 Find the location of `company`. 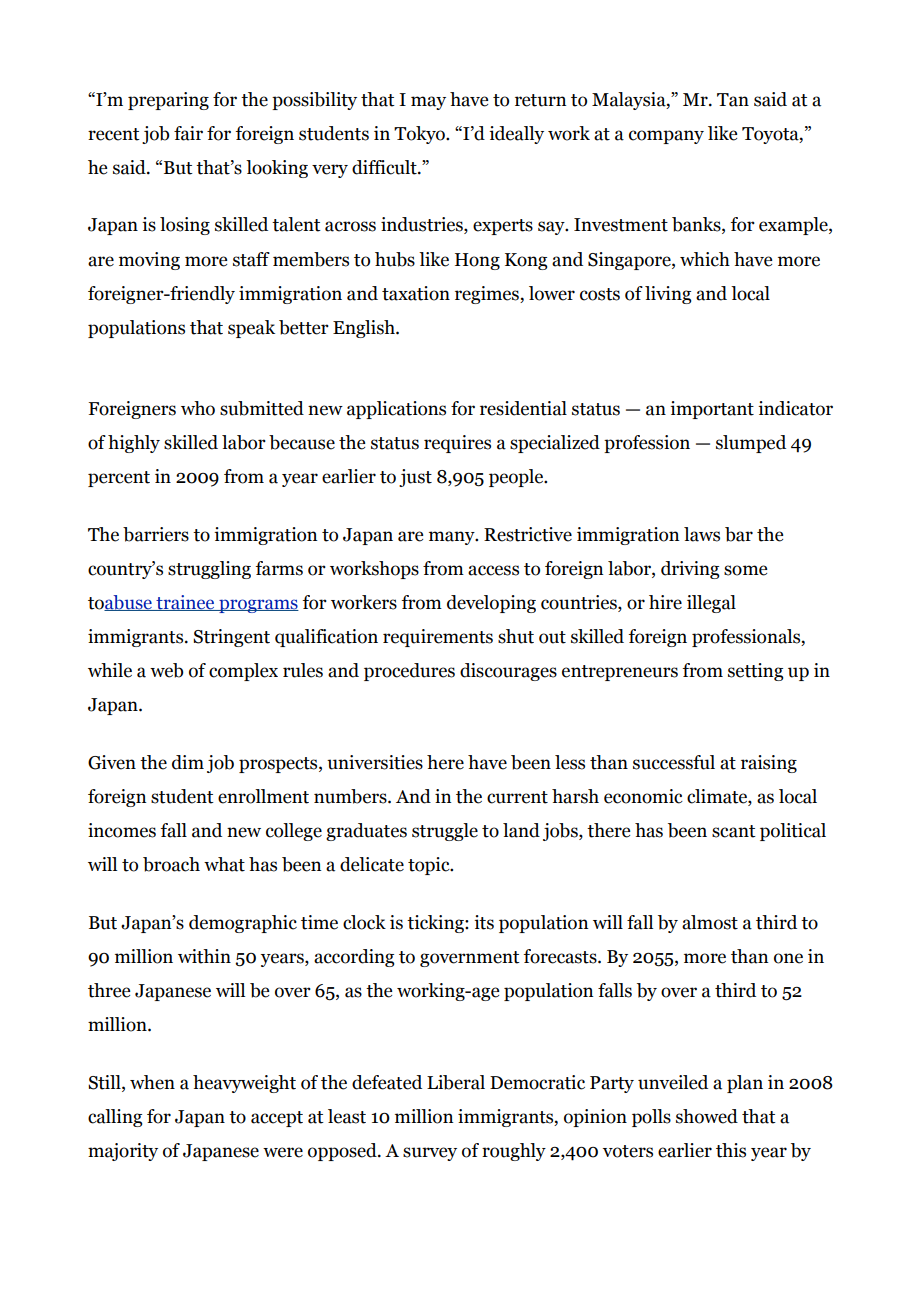

company is located at coordinates (666, 137).
